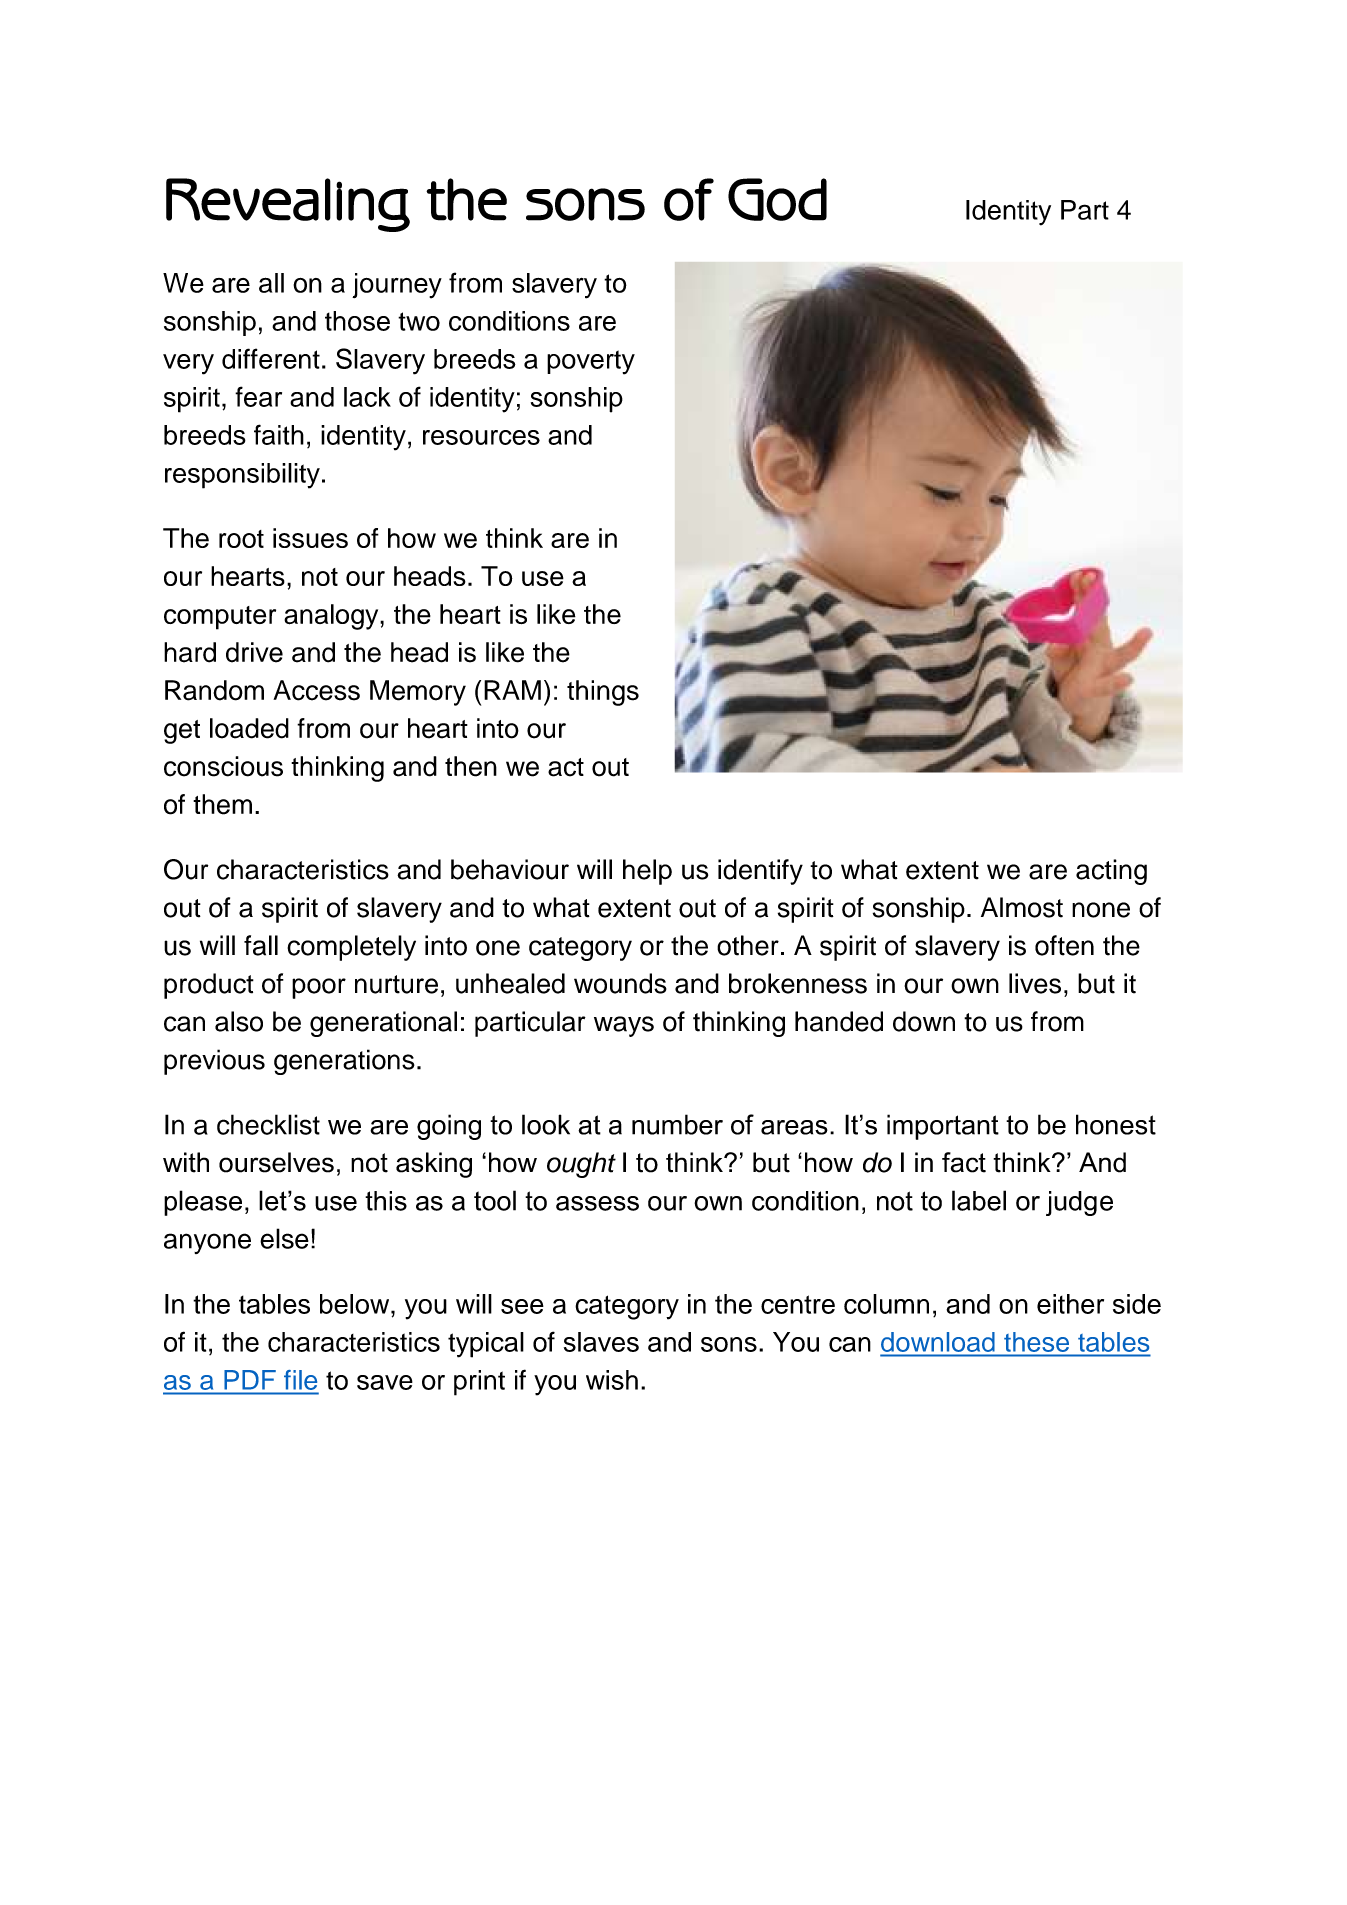  Describe the element at coordinates (288, 205) in the page. I see `Revealing` at that location.
